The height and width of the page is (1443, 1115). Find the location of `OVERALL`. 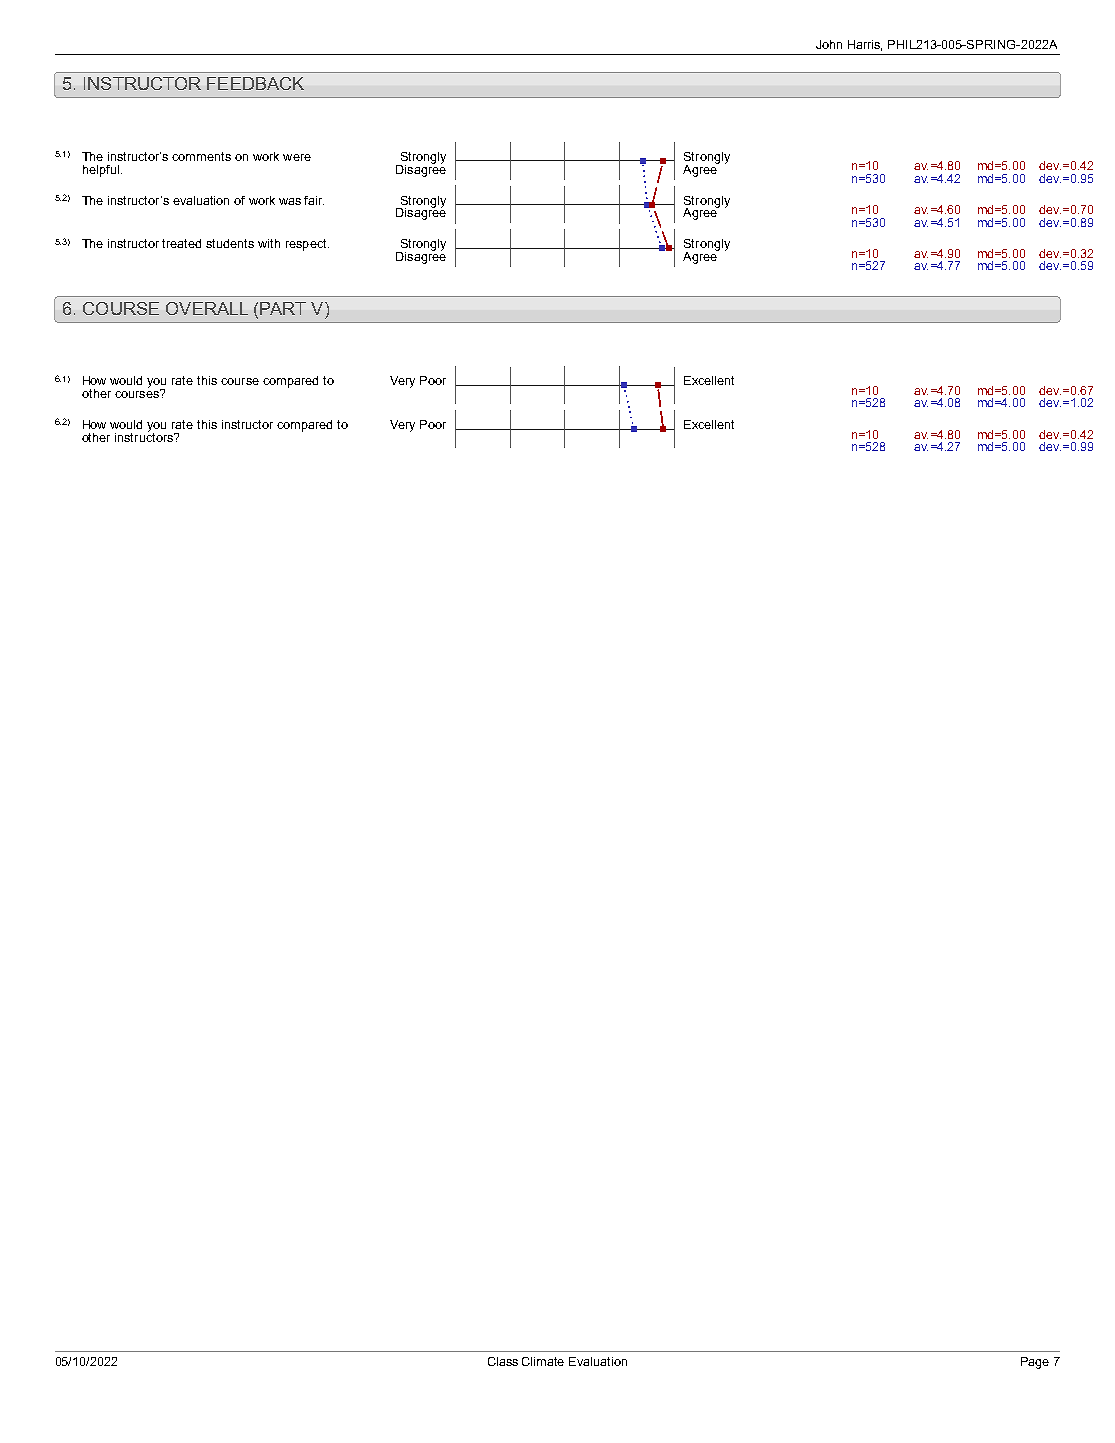

OVERALL is located at coordinates (207, 308).
